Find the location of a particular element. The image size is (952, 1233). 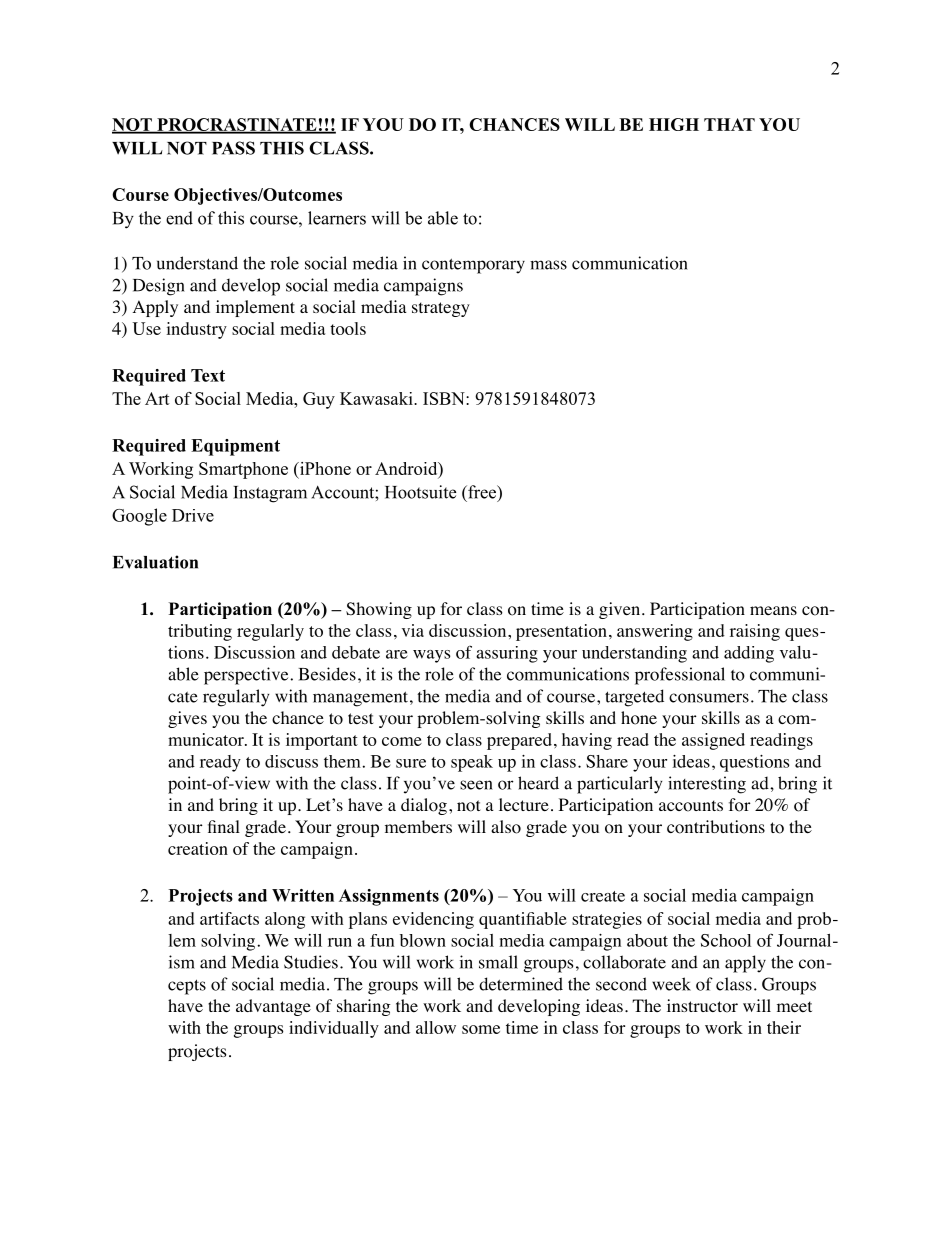

advantage is located at coordinates (273, 1007).
